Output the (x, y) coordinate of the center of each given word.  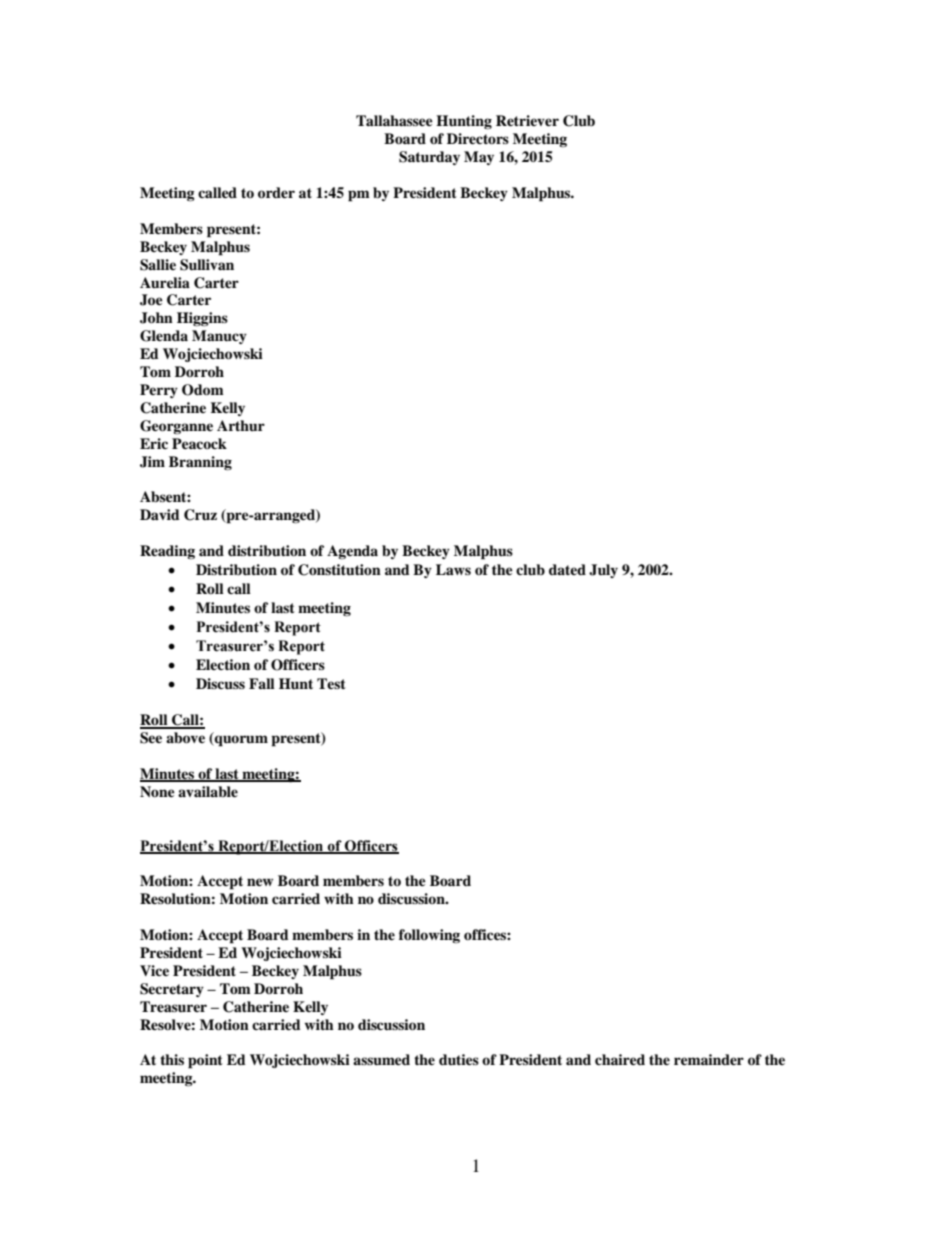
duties (459, 1059)
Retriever (527, 120)
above (185, 738)
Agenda (352, 552)
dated (567, 569)
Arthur (241, 425)
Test (331, 683)
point (205, 1061)
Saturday (429, 158)
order (276, 193)
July (603, 571)
